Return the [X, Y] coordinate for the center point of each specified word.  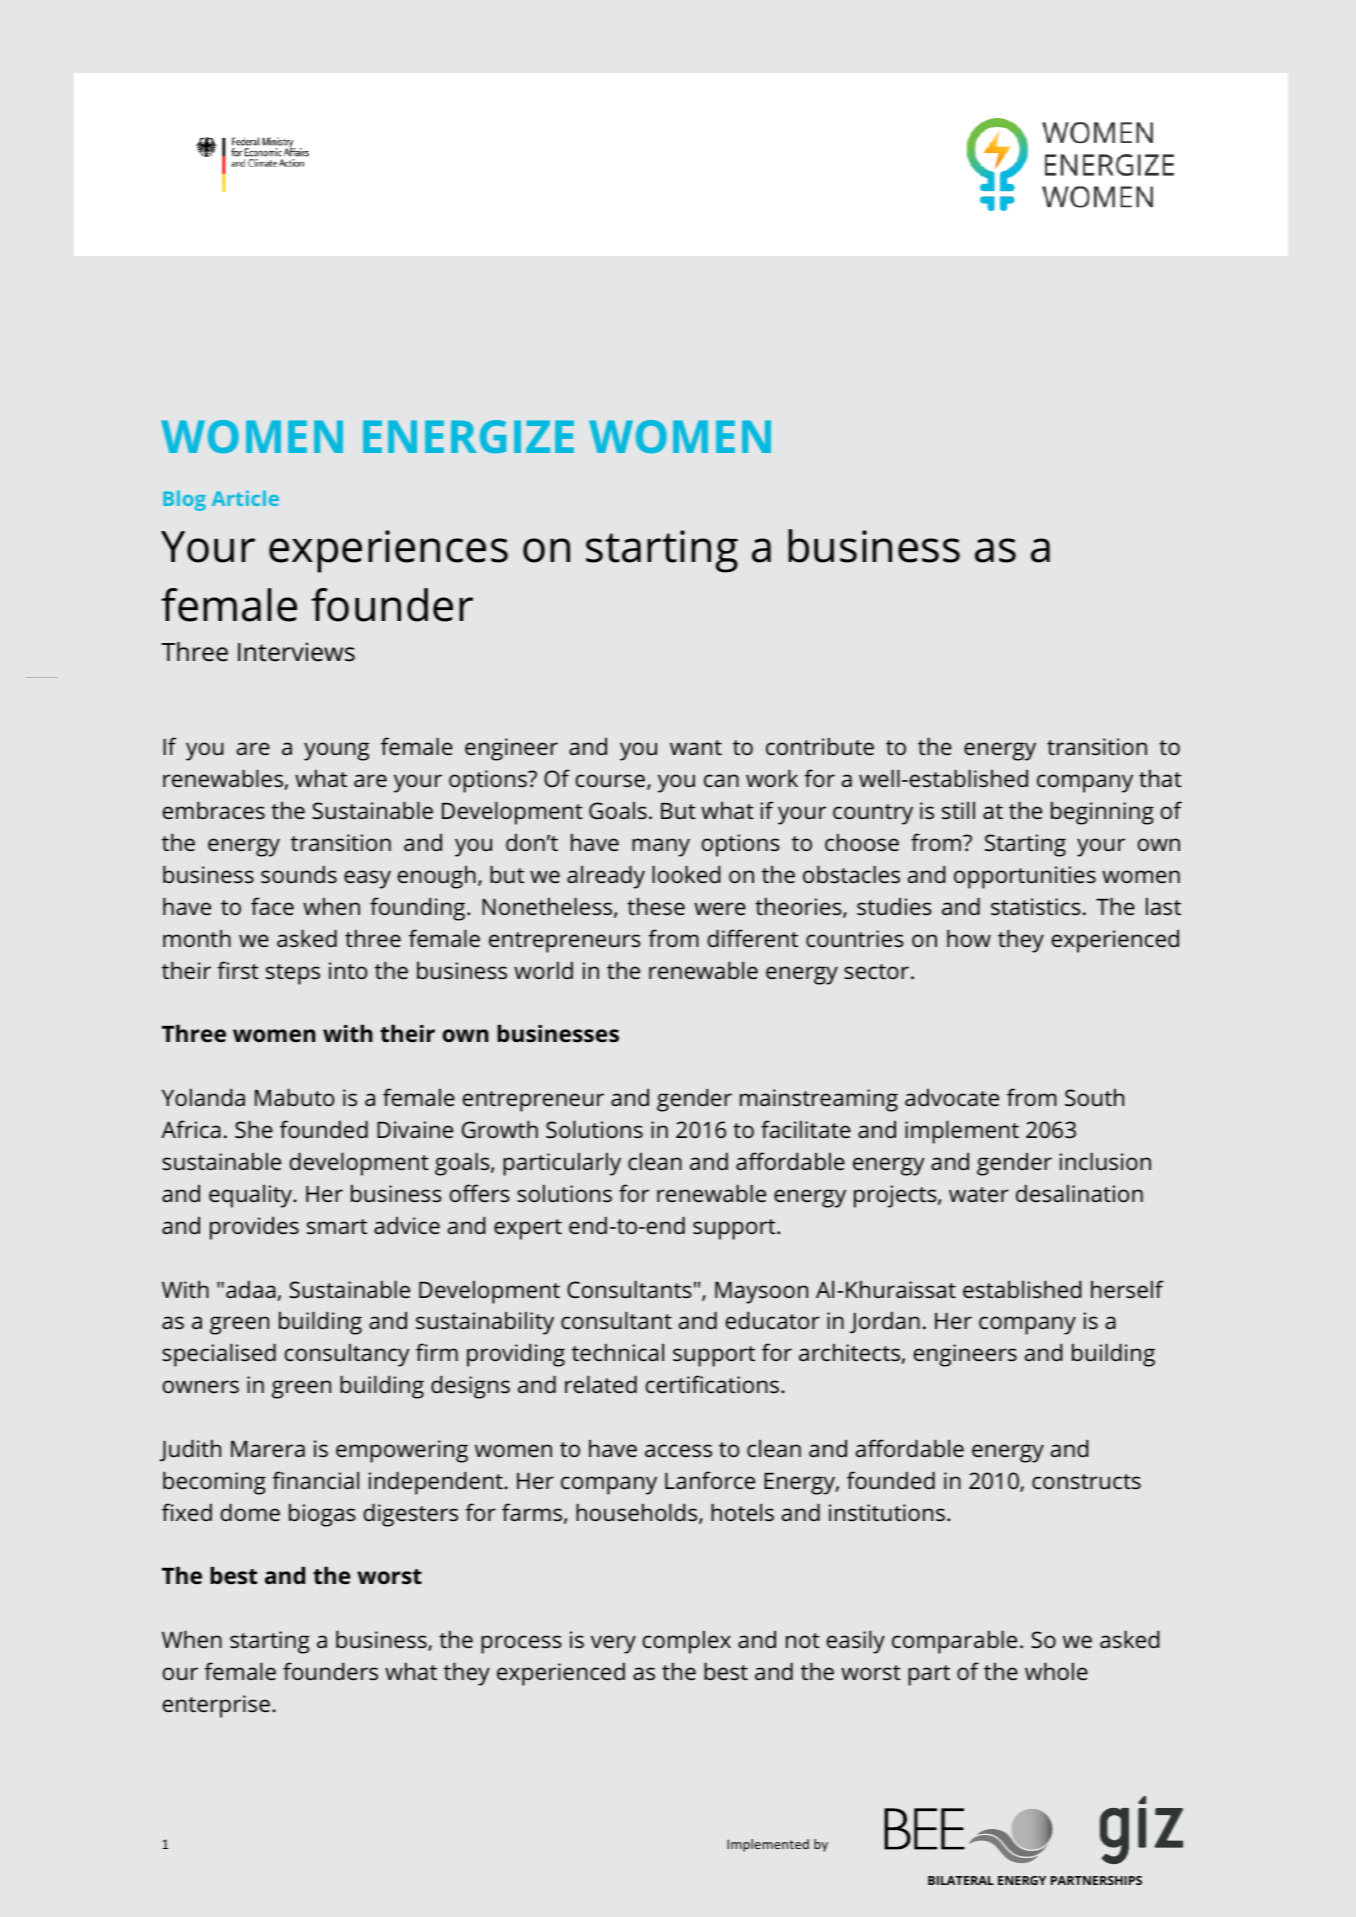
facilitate [806, 1129]
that [1160, 778]
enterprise [216, 1706]
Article [245, 498]
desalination [1079, 1193]
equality [252, 1196]
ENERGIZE [468, 436]
